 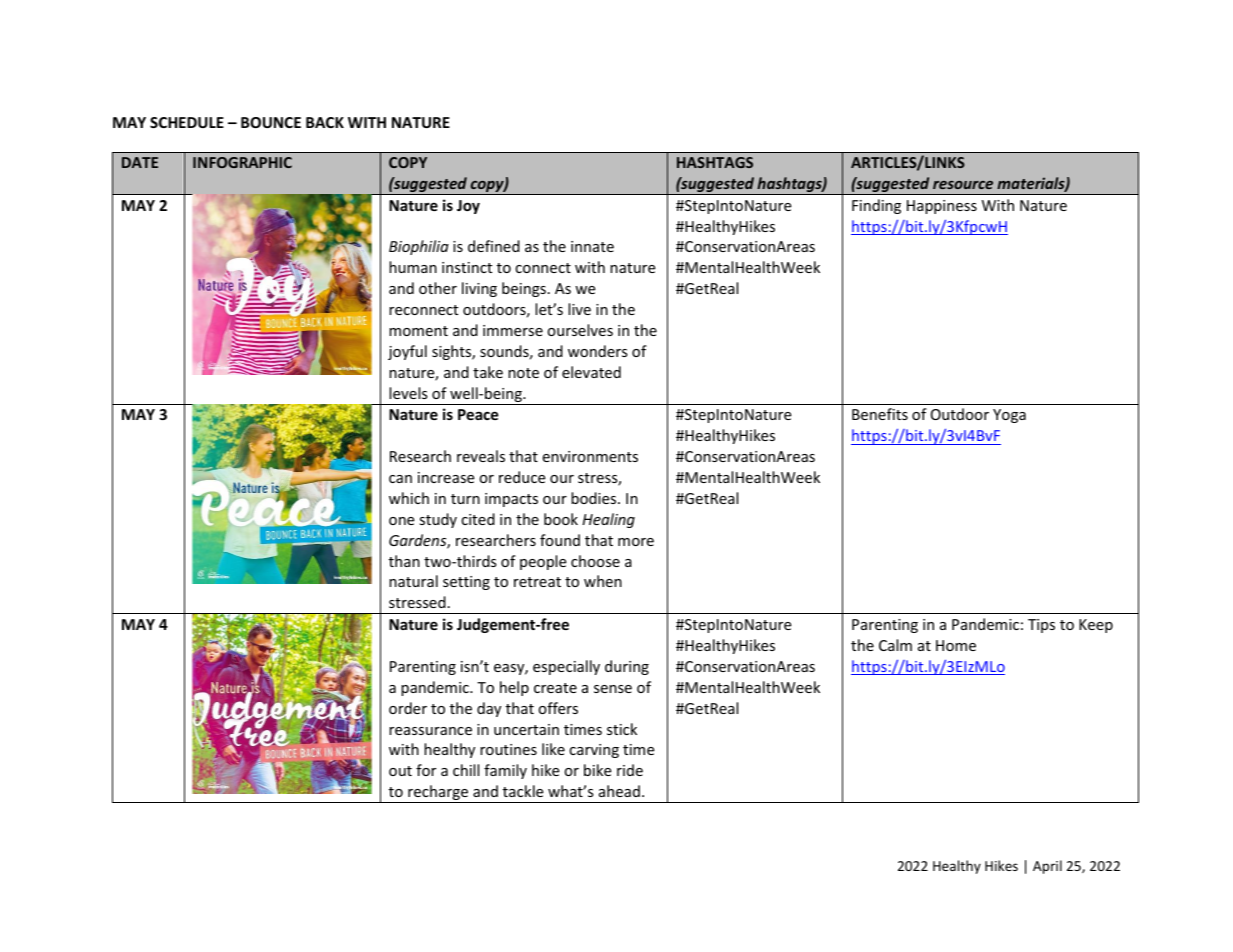 I want to click on live, so click(x=579, y=309).
